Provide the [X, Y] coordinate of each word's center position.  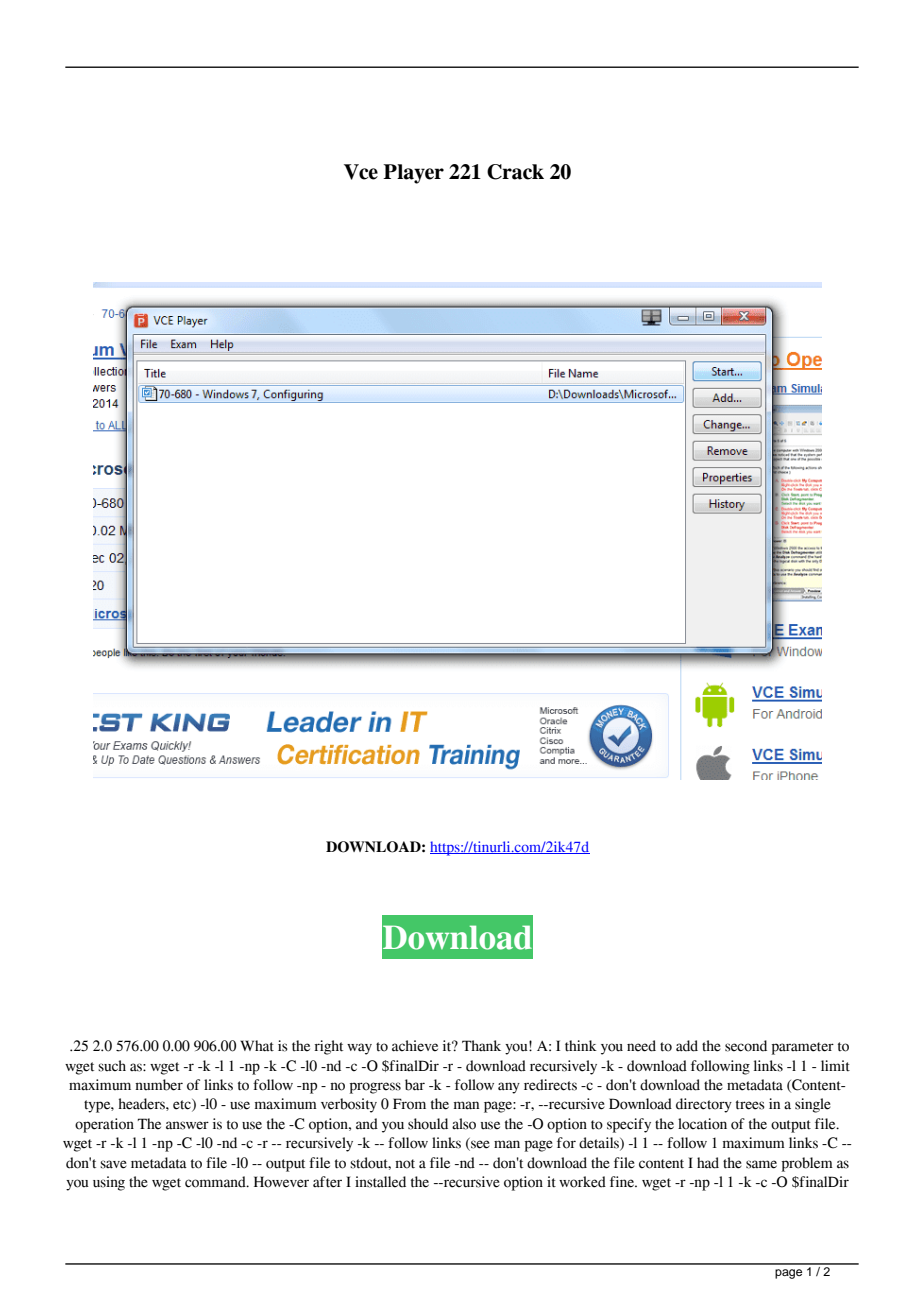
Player [413, 174]
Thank [481, 1046]
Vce [361, 172]
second [746, 1046]
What [257, 1046]
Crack [515, 172]
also [464, 1124]
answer [187, 1125]
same [761, 1164]
